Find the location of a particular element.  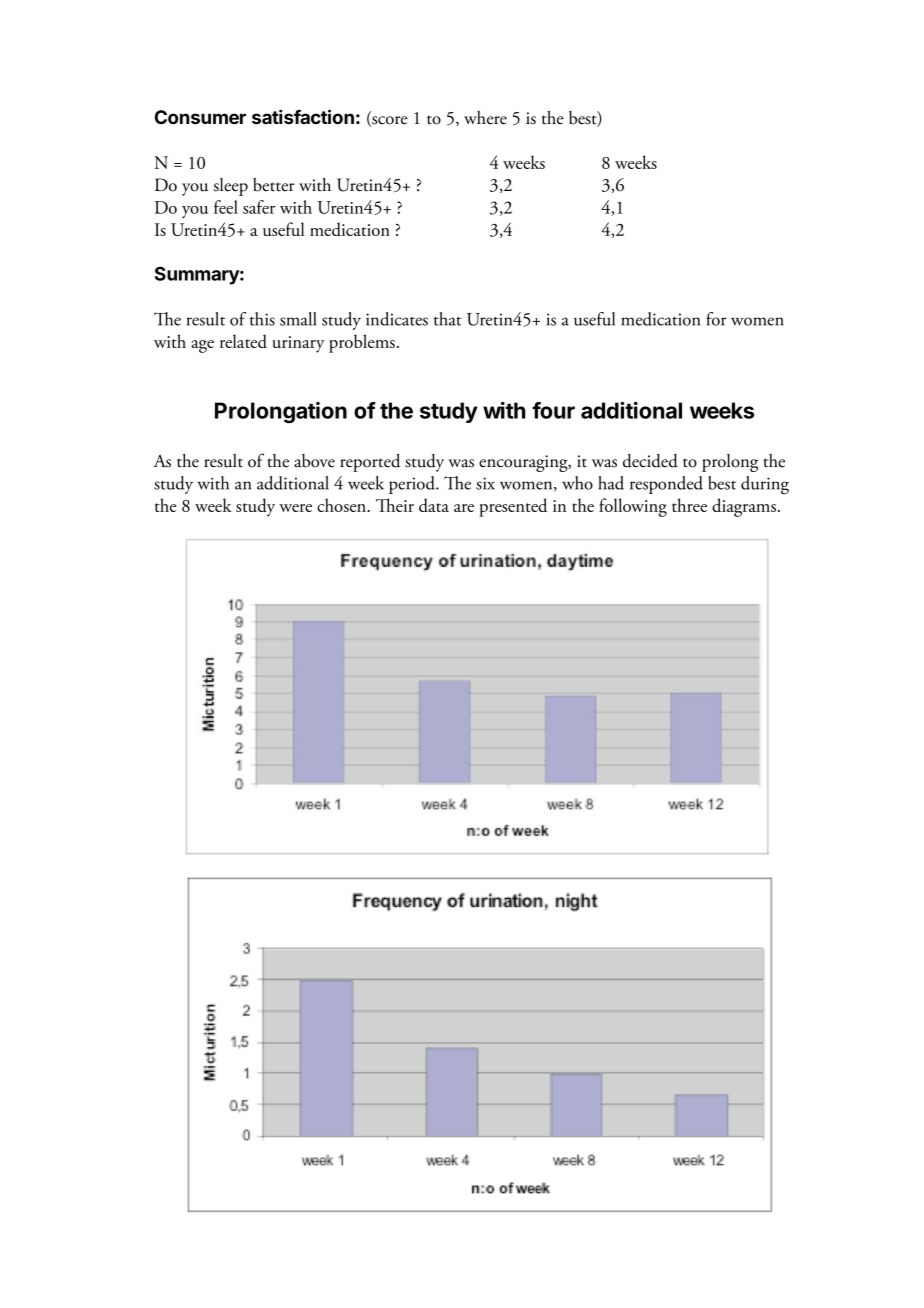

decided is located at coordinates (650, 461).
